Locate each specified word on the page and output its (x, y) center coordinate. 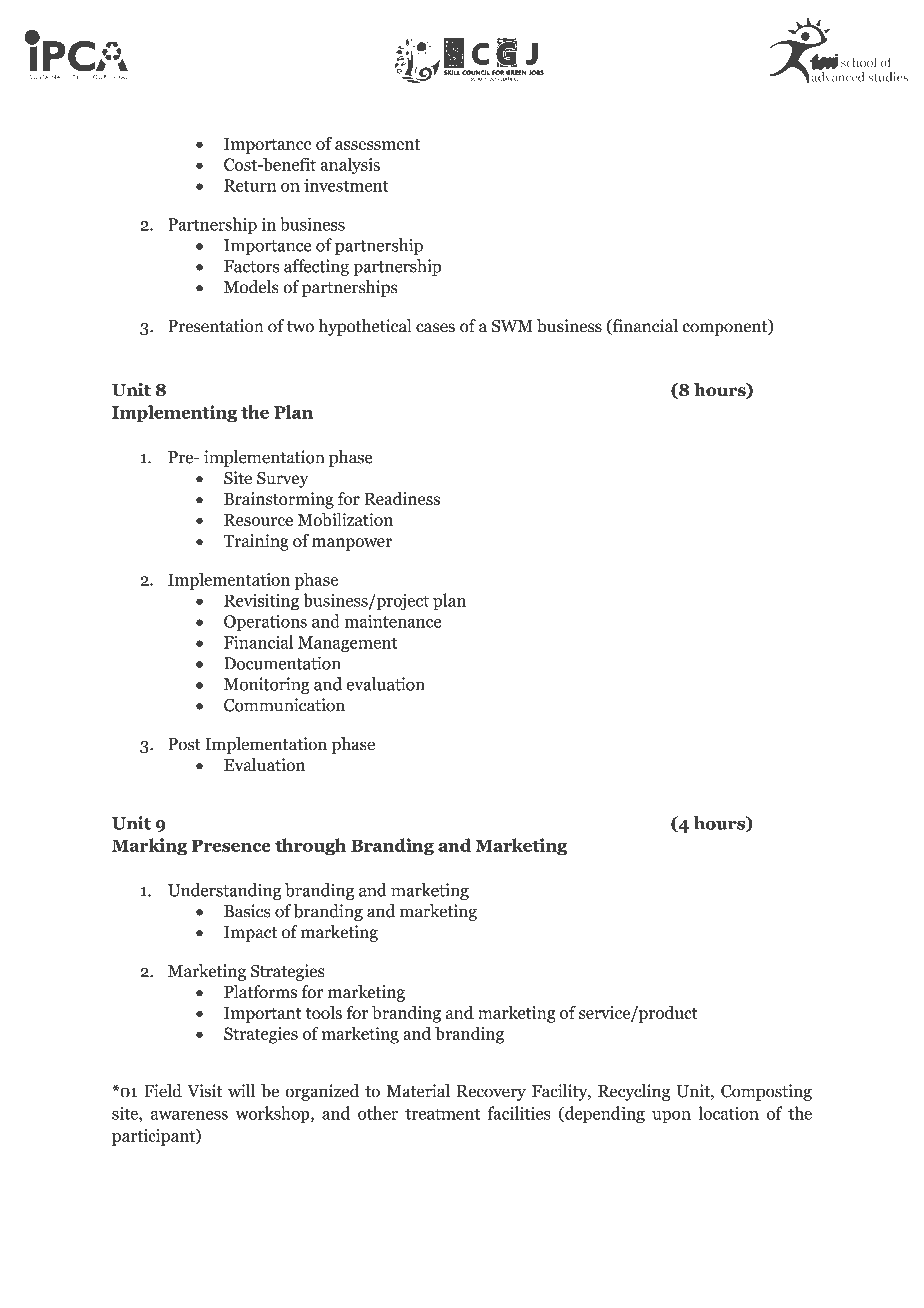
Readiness (402, 499)
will (241, 1090)
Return (250, 185)
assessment (377, 144)
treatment (442, 1114)
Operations (265, 623)
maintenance (393, 621)
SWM (512, 326)
